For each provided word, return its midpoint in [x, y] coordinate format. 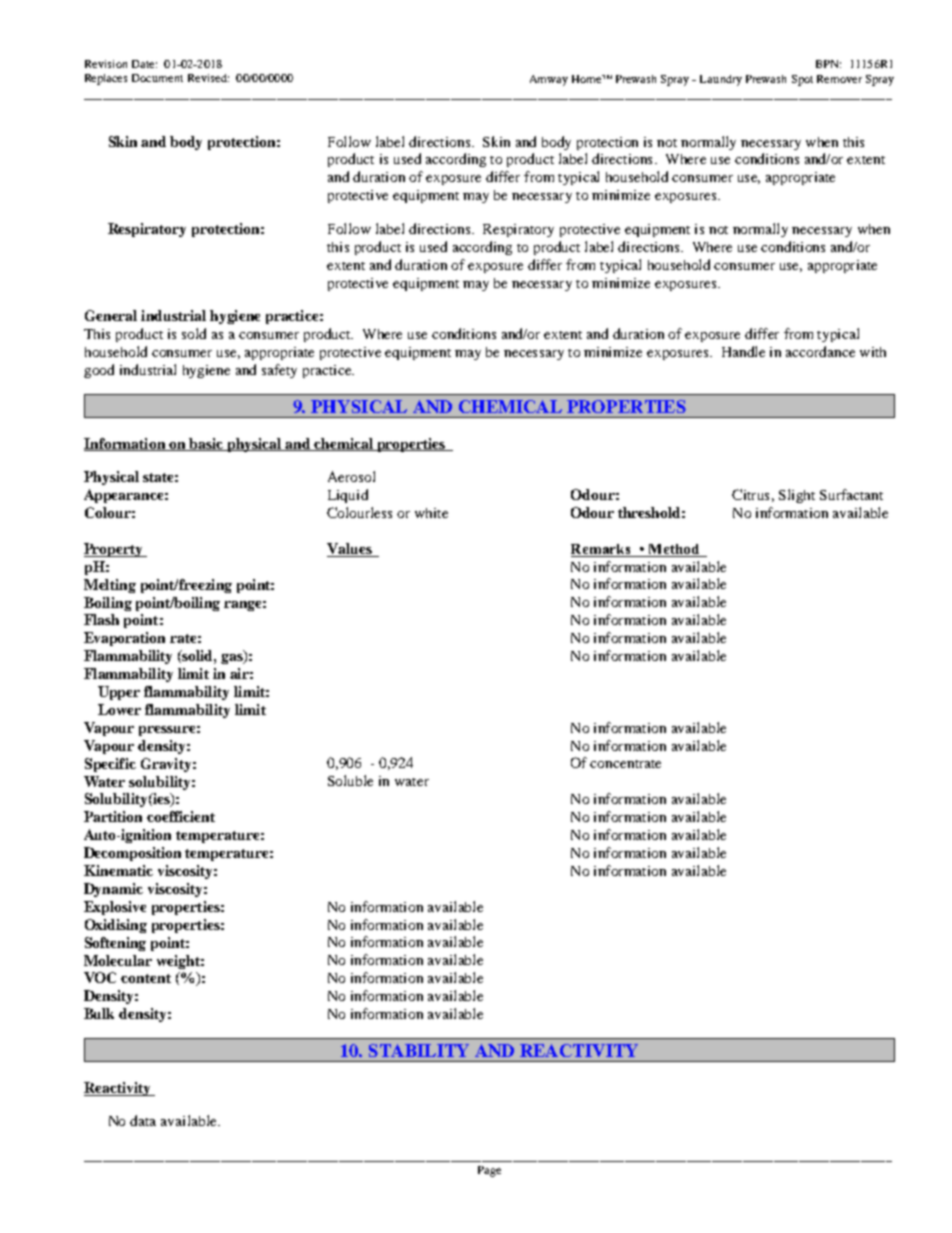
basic [206, 444]
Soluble [350, 780]
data [143, 1120]
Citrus [750, 494]
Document [157, 78]
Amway [549, 80]
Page [489, 1171]
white [431, 513]
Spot [802, 80]
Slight [797, 496]
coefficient [181, 816]
